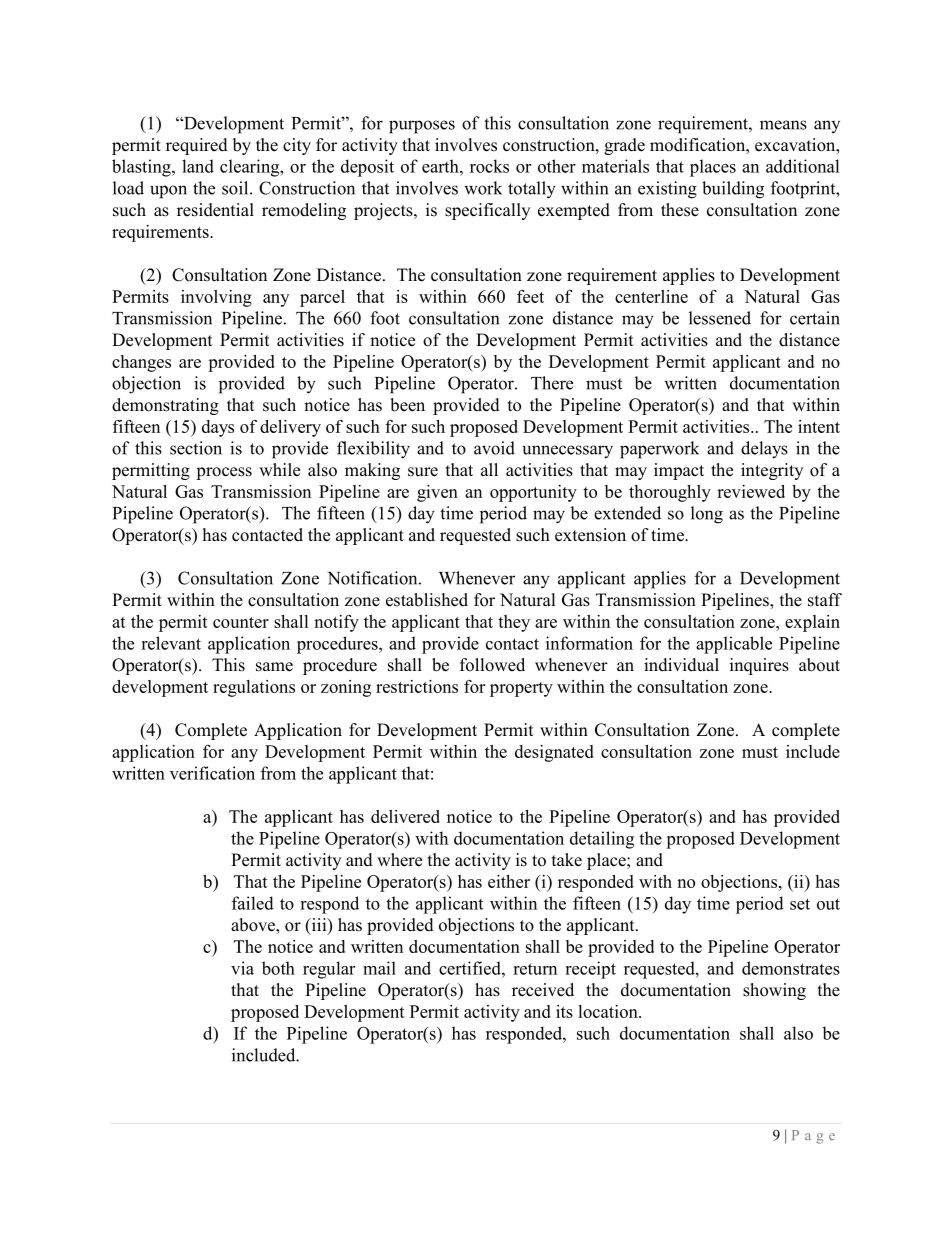 The height and width of the screenshot is (1233, 952). I want to click on certified, so click(471, 968).
